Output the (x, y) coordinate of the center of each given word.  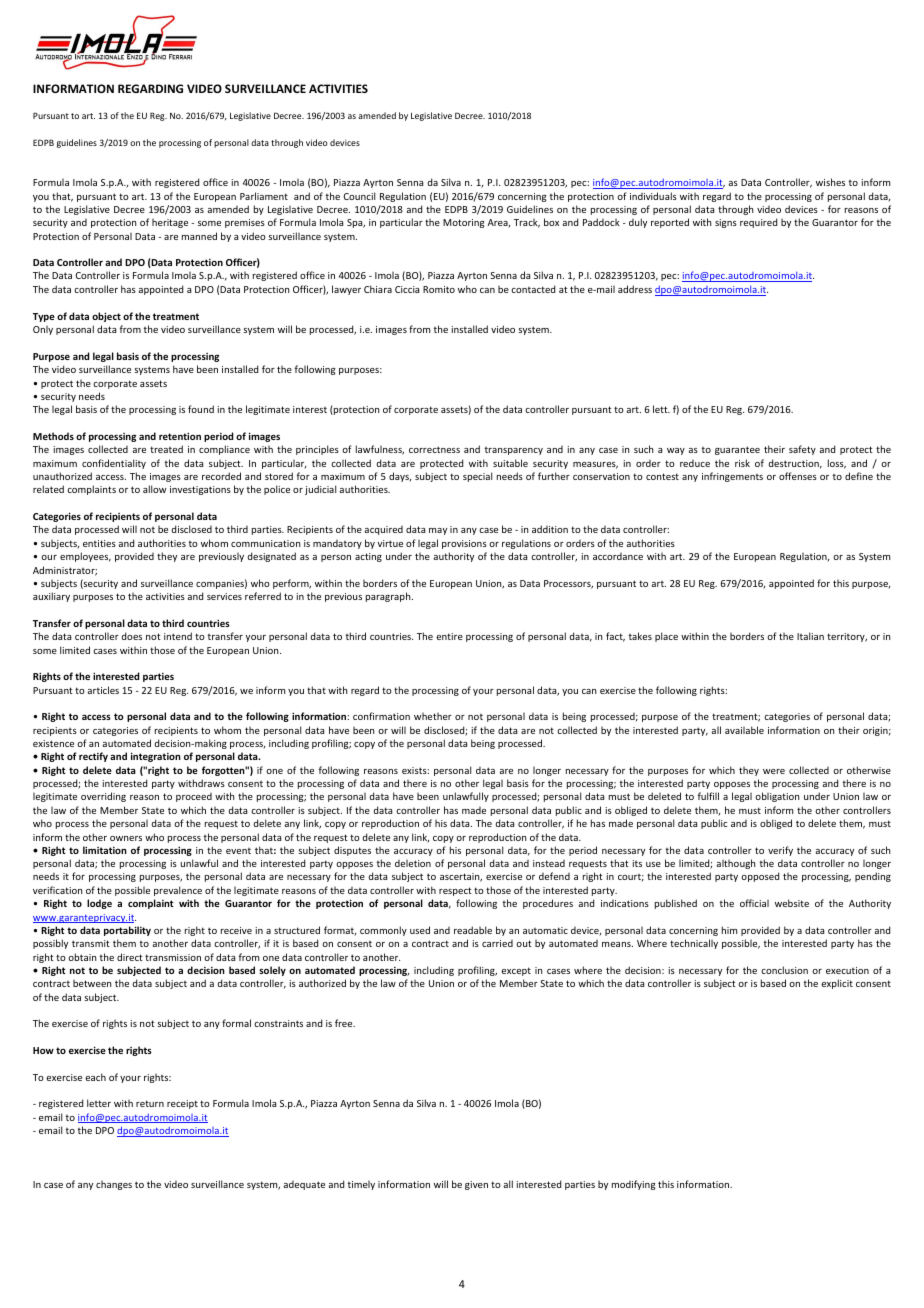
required (758, 223)
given (476, 1185)
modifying (634, 1185)
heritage (170, 223)
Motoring (464, 223)
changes (114, 1185)
